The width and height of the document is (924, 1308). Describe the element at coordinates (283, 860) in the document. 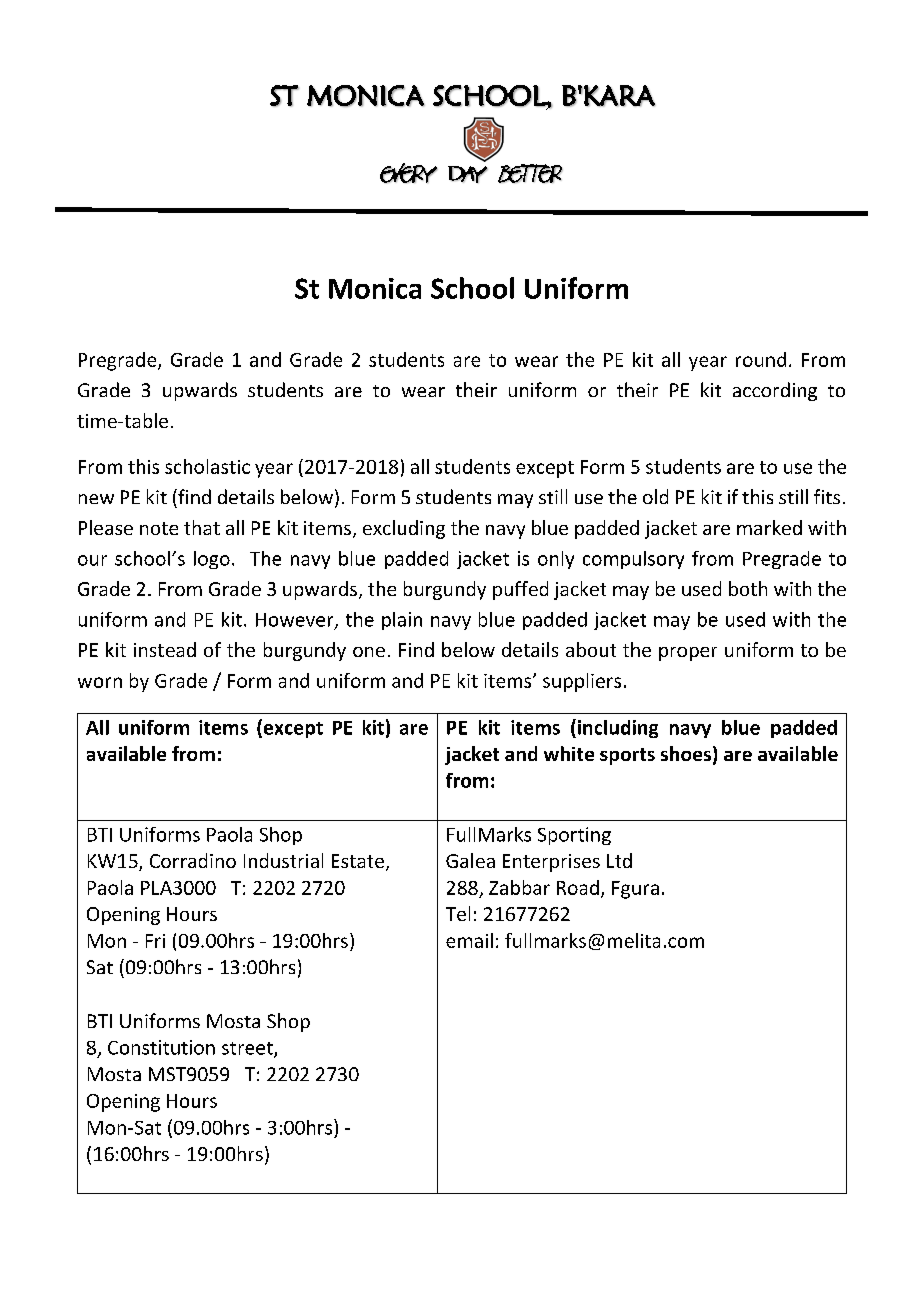

I see `Industrial` at that location.
